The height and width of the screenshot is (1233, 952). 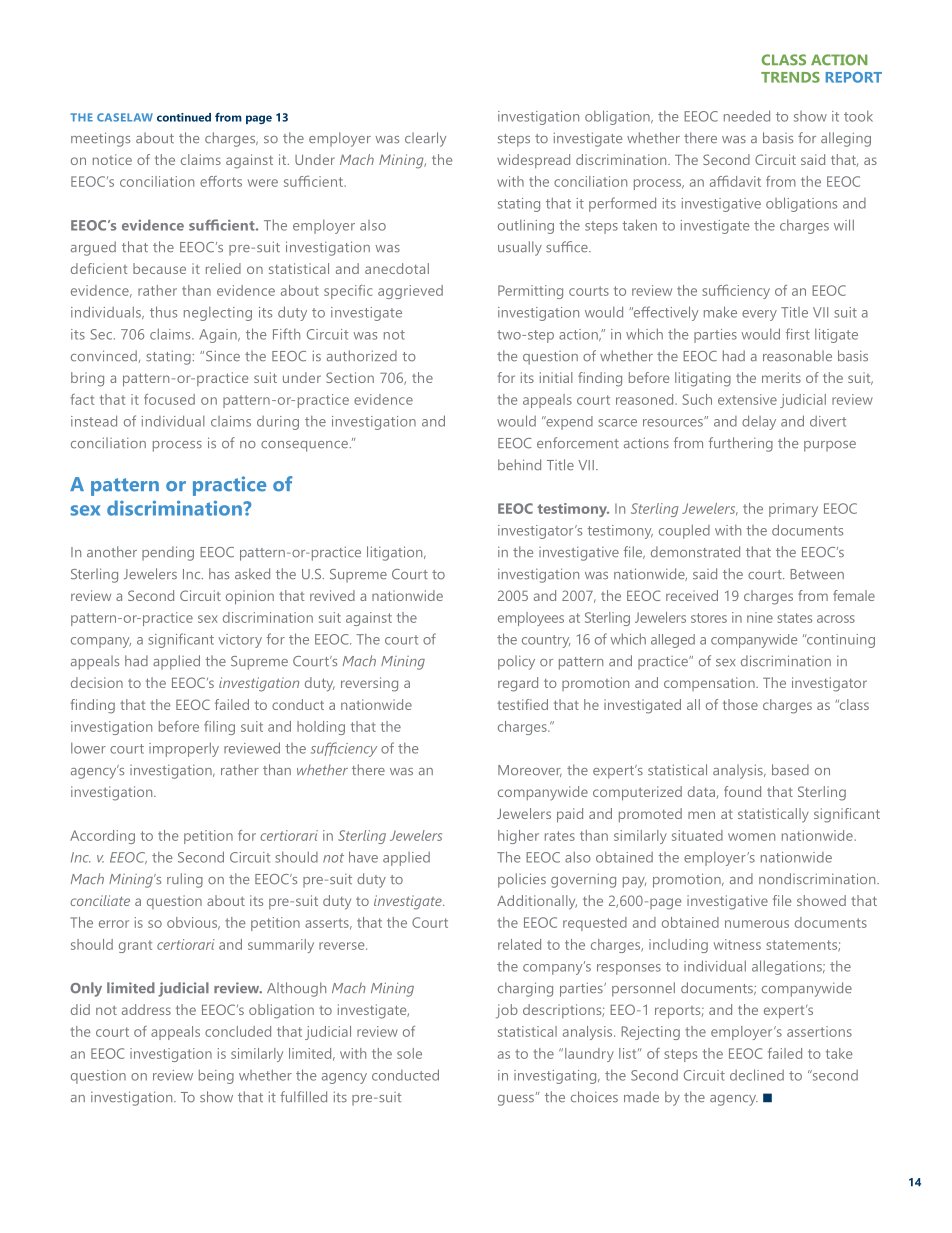 What do you see at coordinates (556, 377) in the screenshot?
I see `initial` at bounding box center [556, 377].
